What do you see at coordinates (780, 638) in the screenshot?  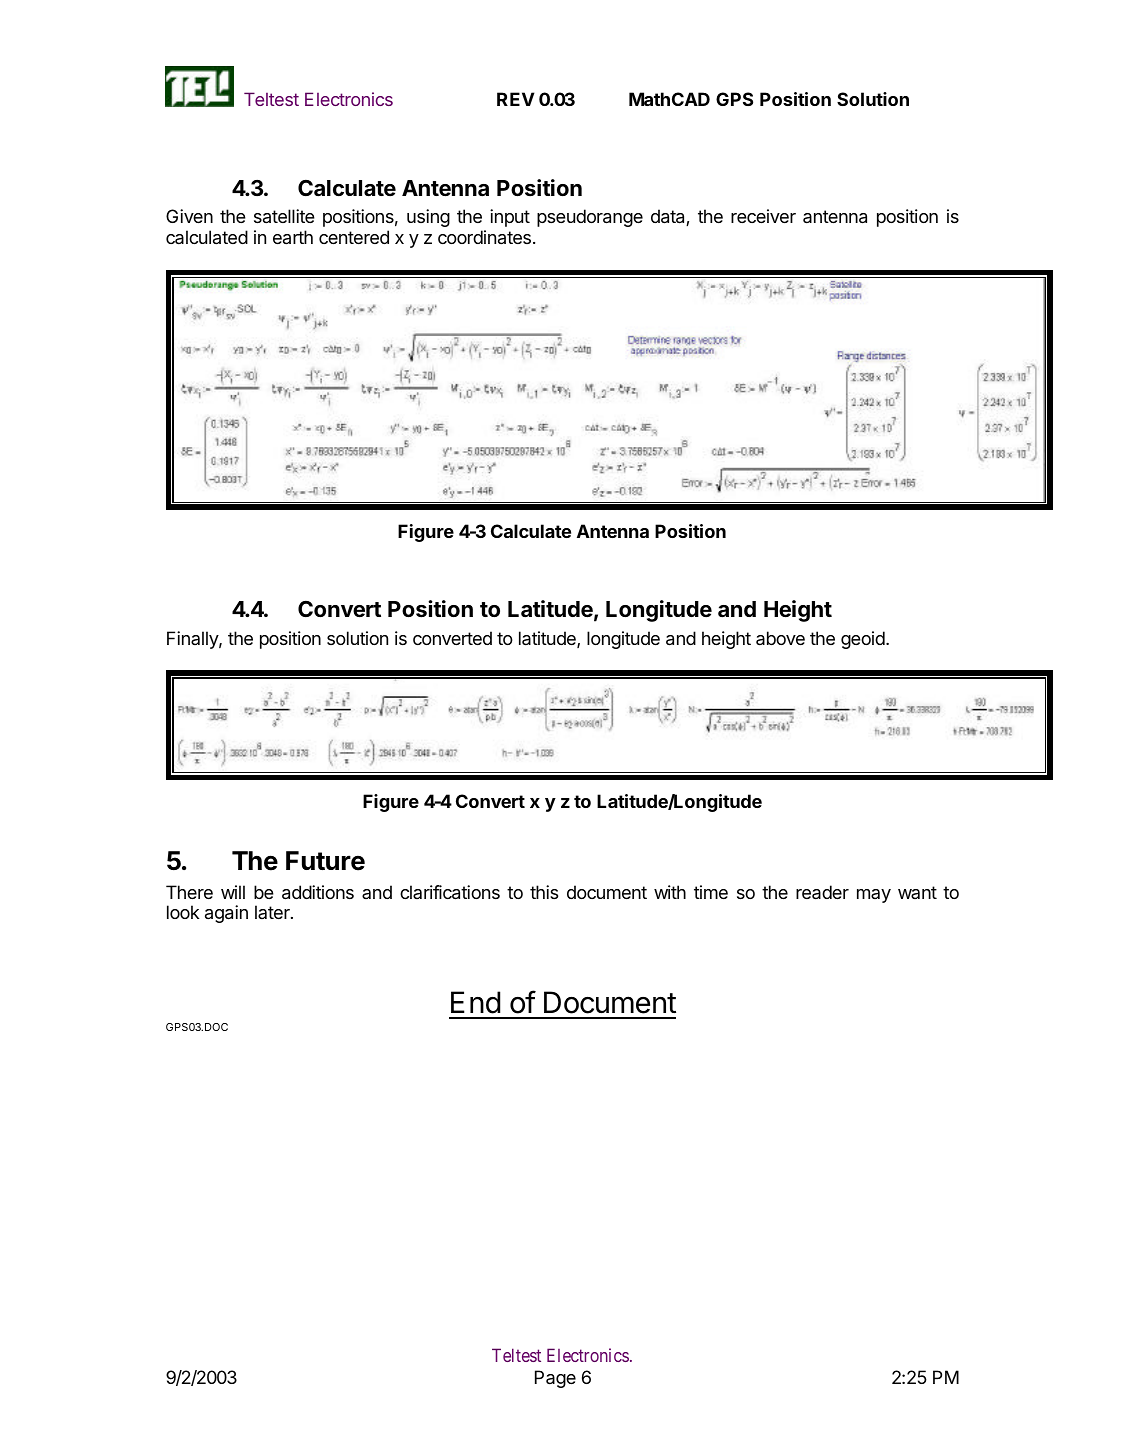 I see `above` at bounding box center [780, 638].
